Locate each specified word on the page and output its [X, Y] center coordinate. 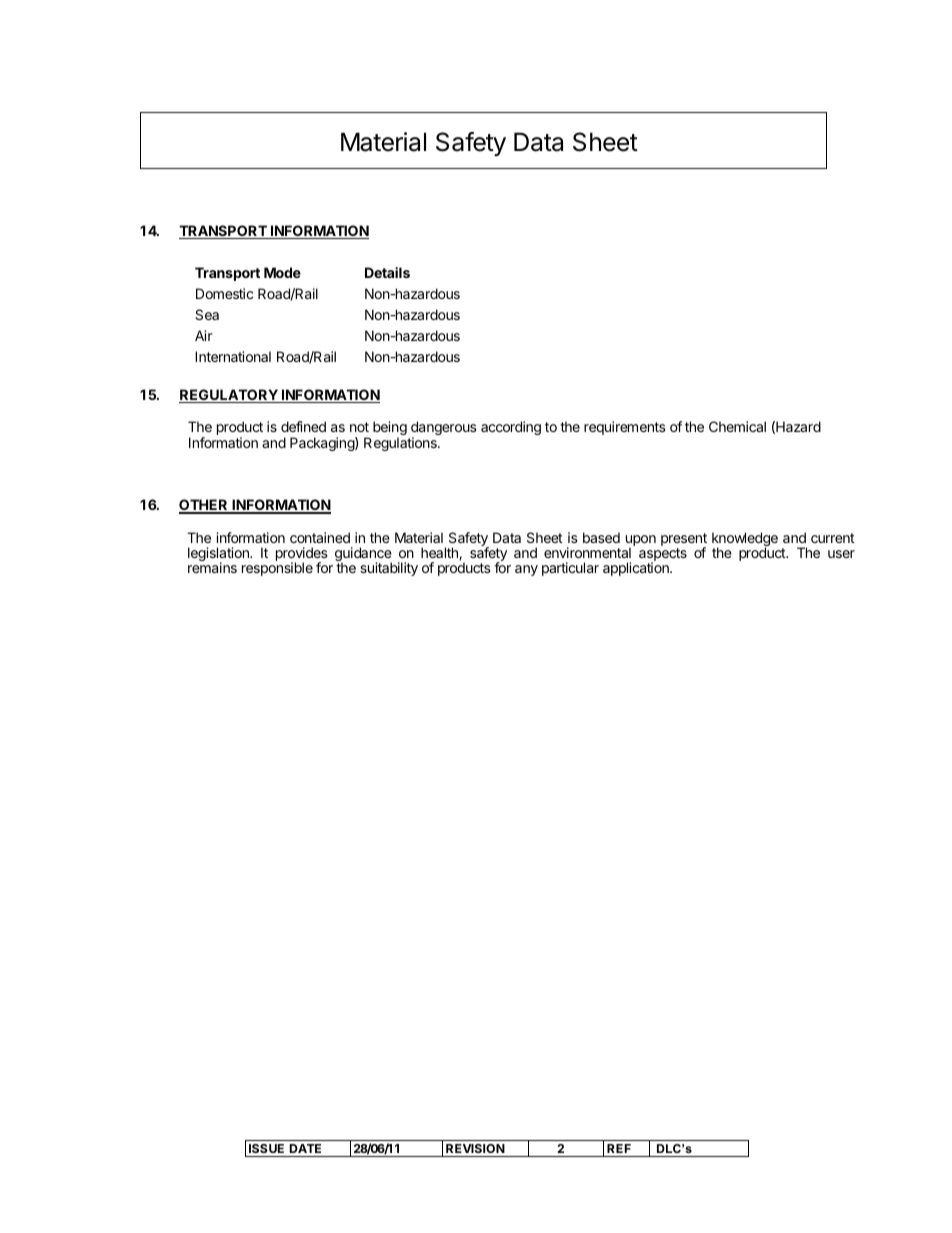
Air [204, 335]
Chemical [737, 426]
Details [387, 272]
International [233, 356]
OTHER [204, 506]
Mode [282, 272]
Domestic [224, 293]
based [601, 537]
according [511, 428]
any [526, 570]
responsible [277, 569]
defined [303, 426]
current [833, 538]
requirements [625, 428]
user [841, 554]
